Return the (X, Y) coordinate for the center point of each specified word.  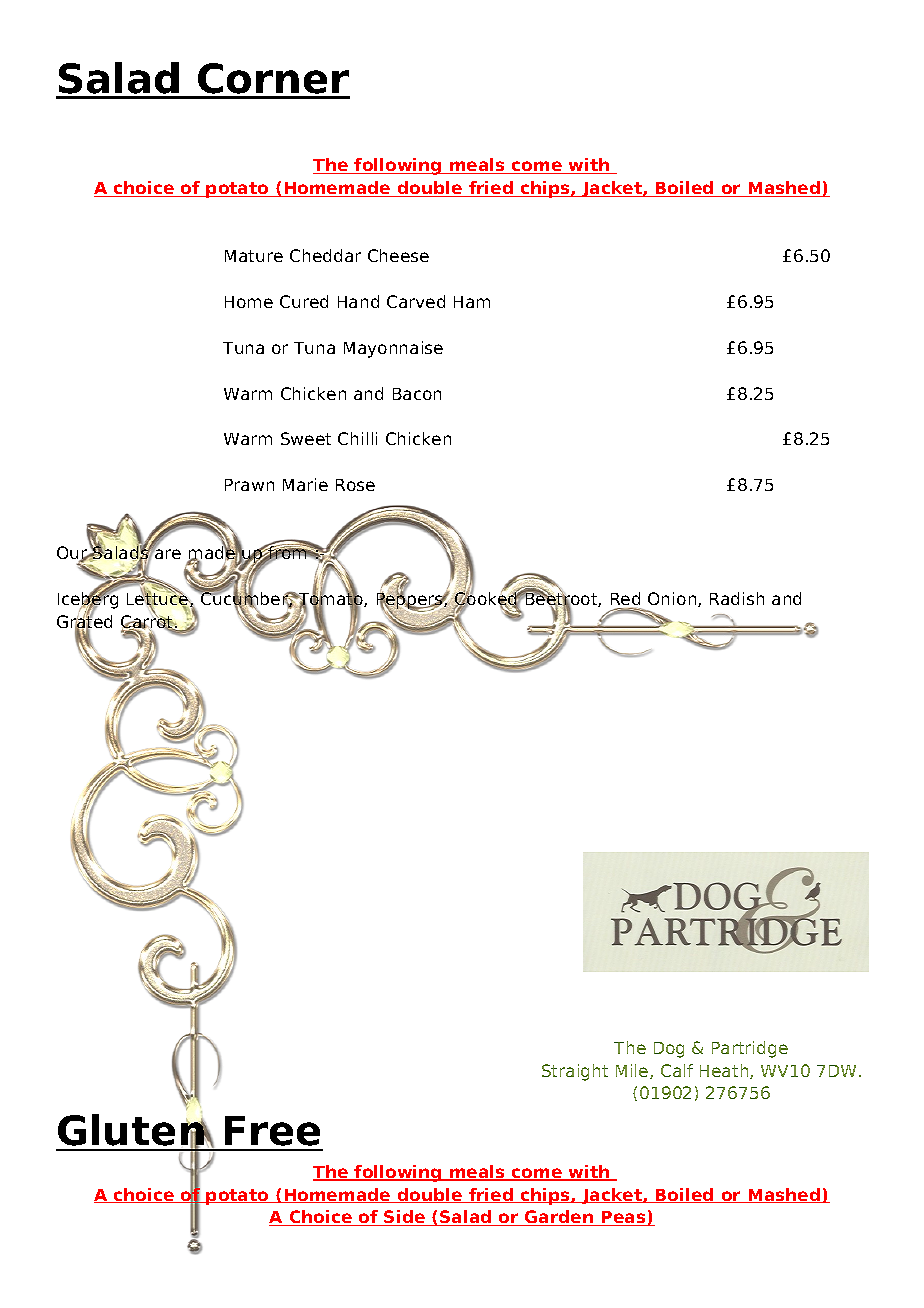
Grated (84, 622)
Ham (472, 302)
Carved (416, 301)
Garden (559, 1218)
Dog (669, 1050)
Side (405, 1218)
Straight (575, 1072)
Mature (254, 256)
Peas (624, 1218)
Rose (355, 485)
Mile (633, 1071)
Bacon (417, 394)
